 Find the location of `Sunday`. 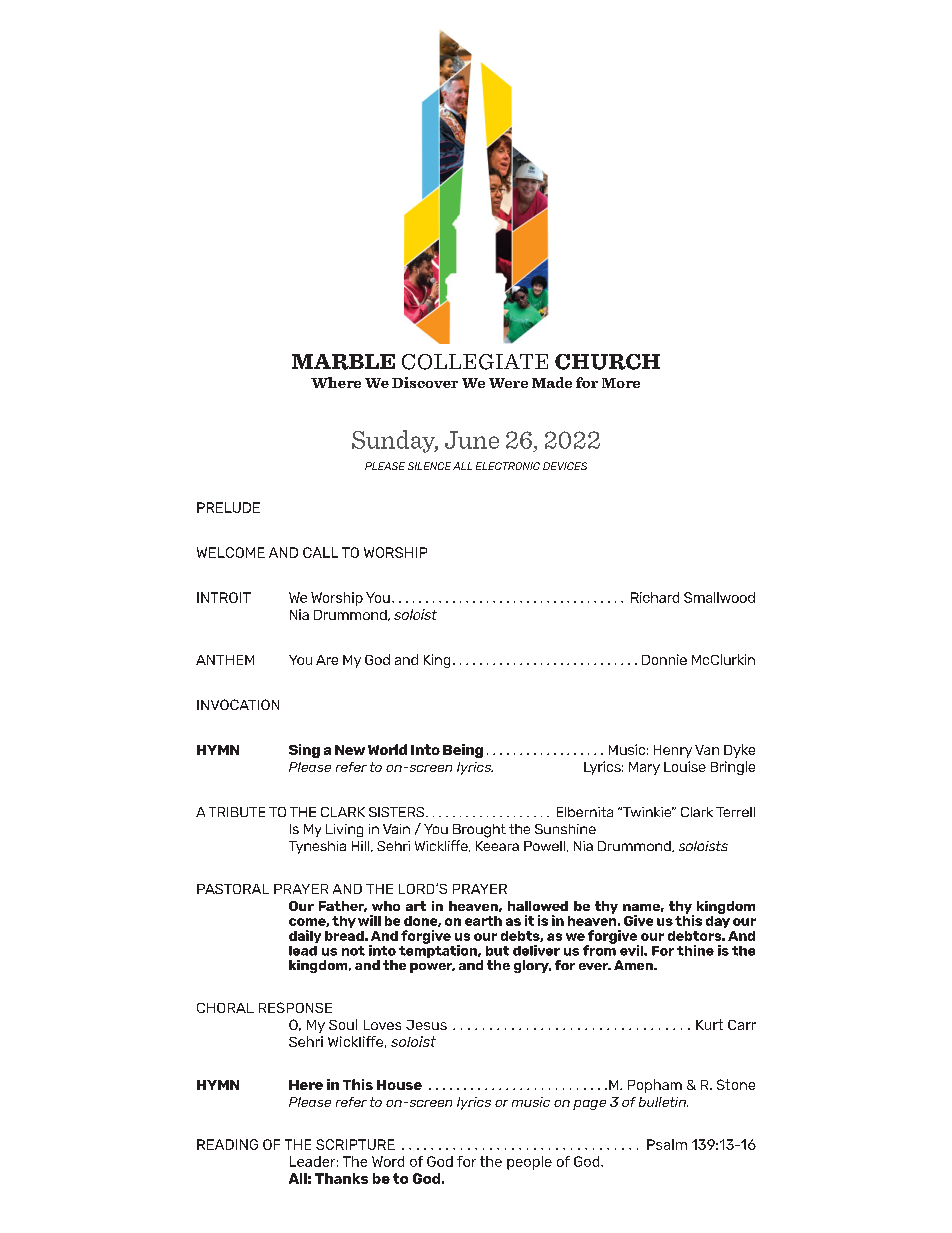

Sunday is located at coordinates (395, 441).
